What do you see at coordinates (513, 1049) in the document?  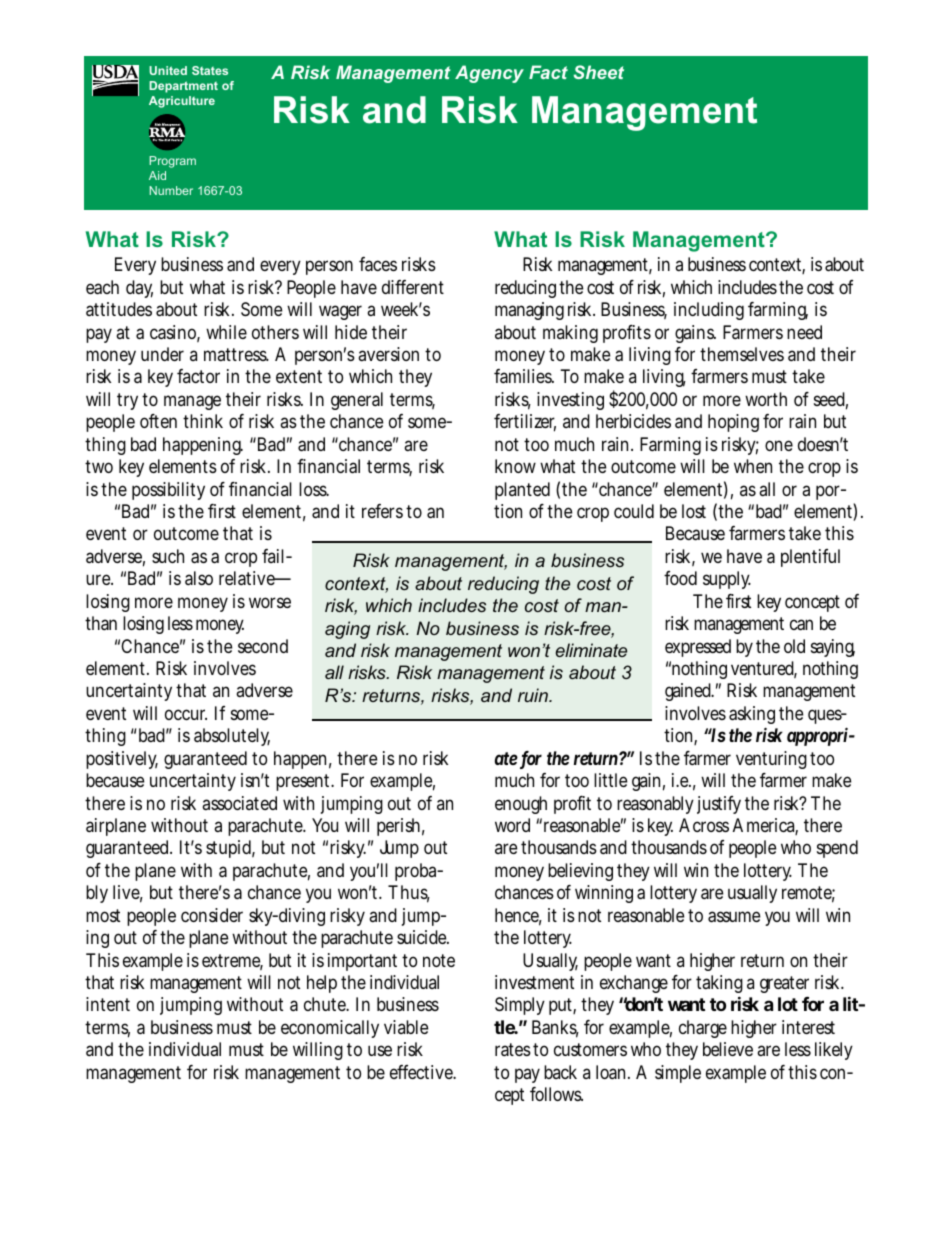 I see `rates` at bounding box center [513, 1049].
